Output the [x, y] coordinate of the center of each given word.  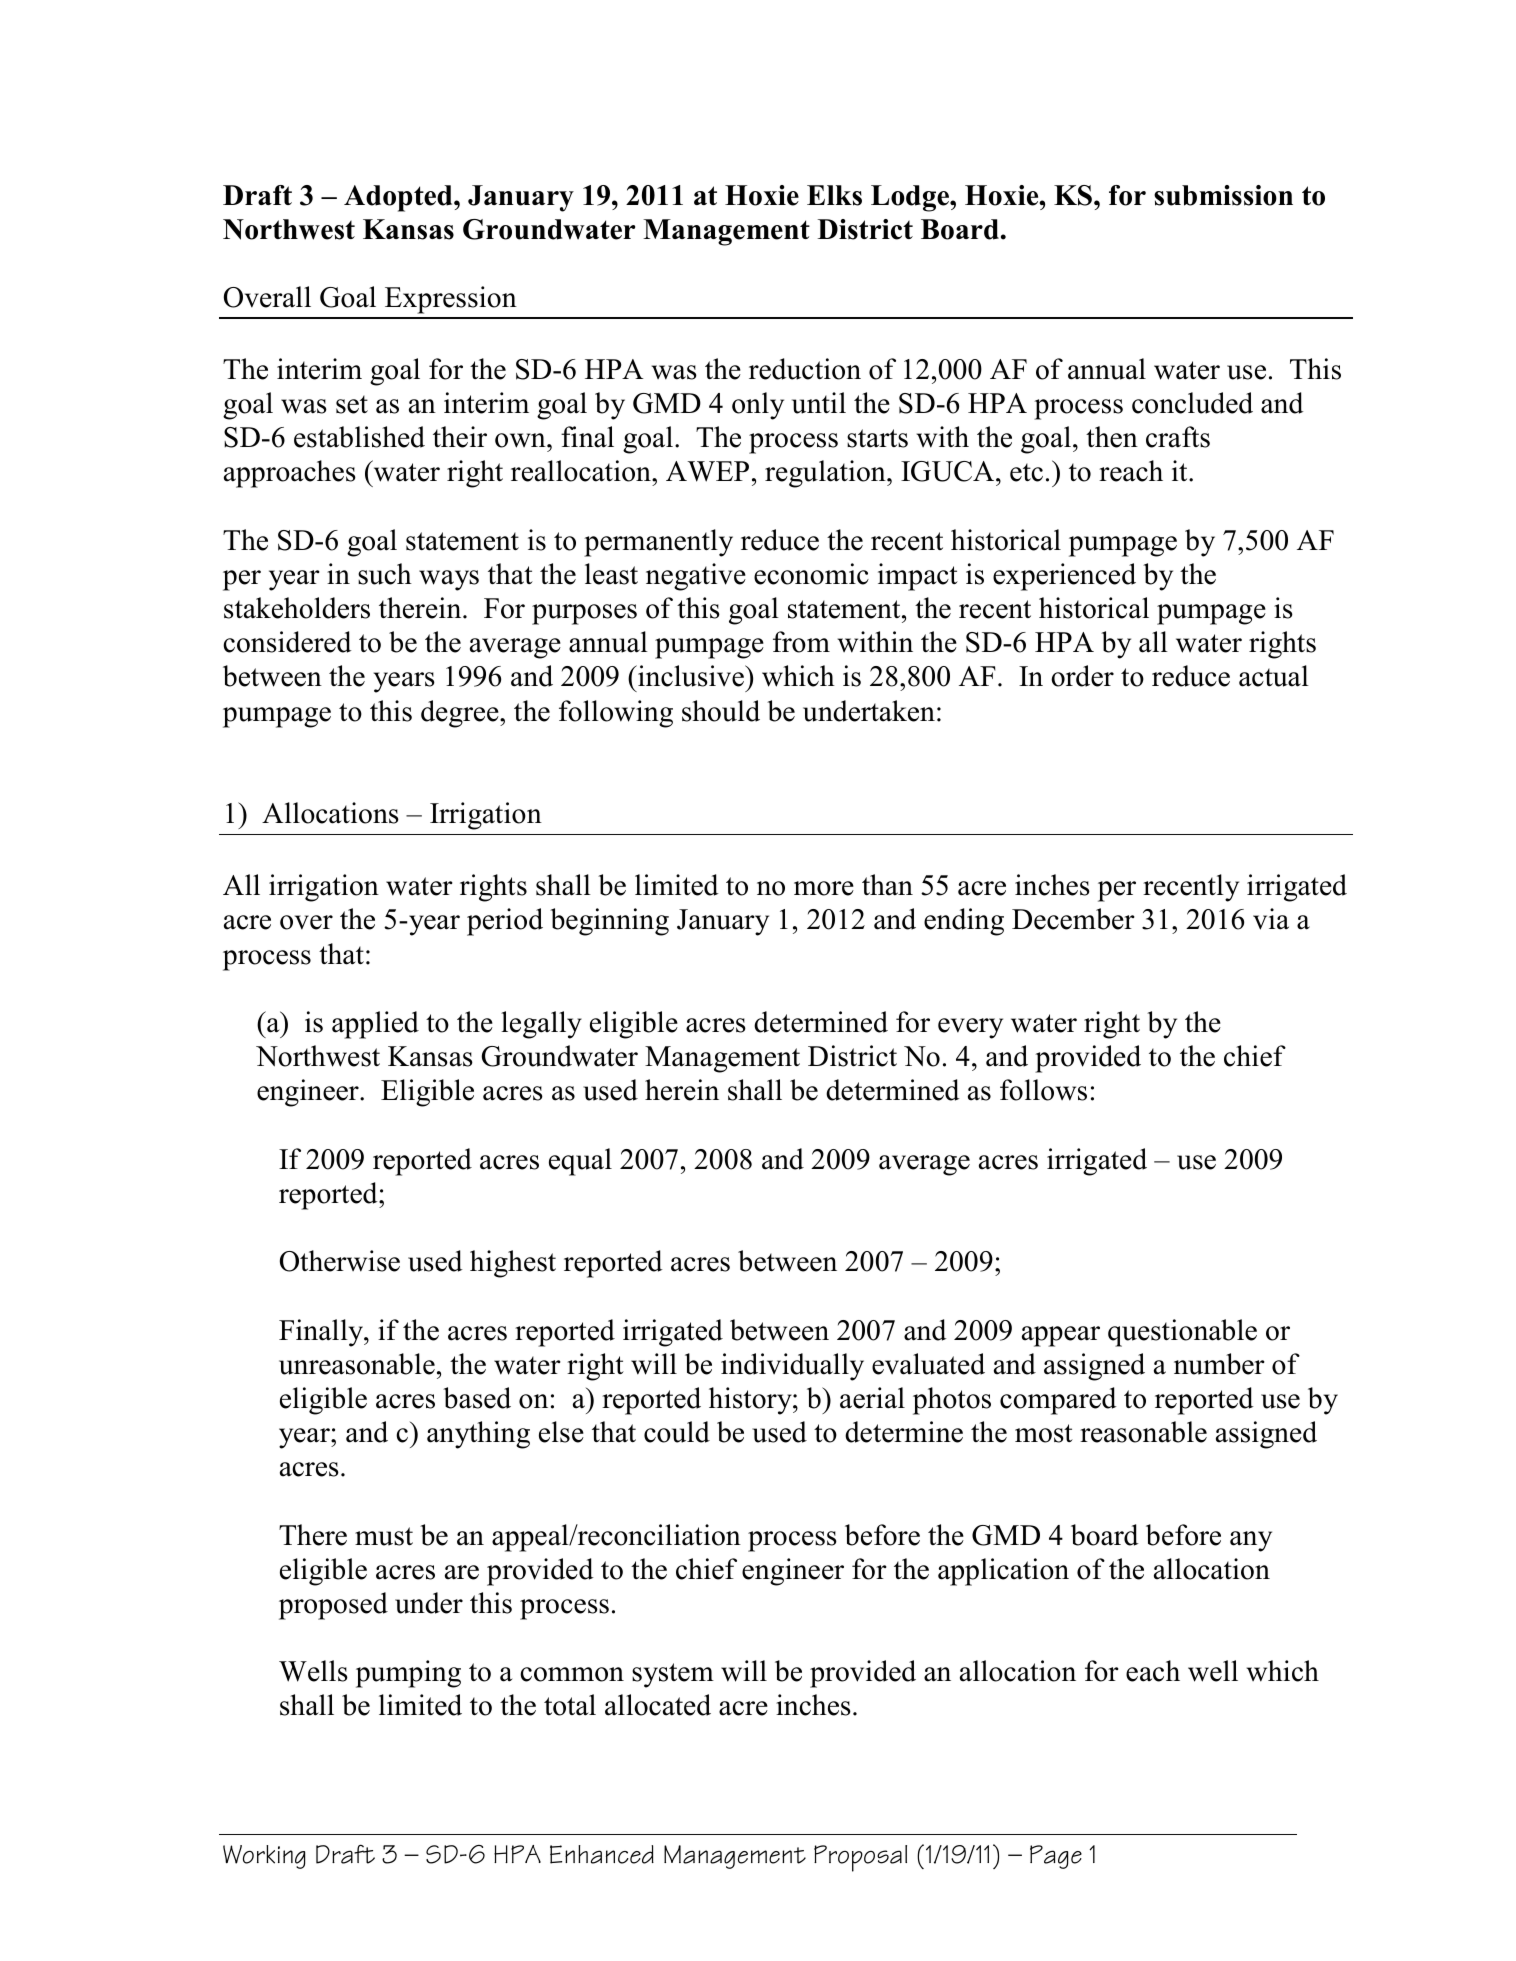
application [1003, 1572]
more [824, 888]
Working [264, 1857]
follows [1043, 1090]
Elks [834, 195]
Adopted [399, 198]
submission [1223, 195]
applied [375, 1025]
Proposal [860, 1858]
